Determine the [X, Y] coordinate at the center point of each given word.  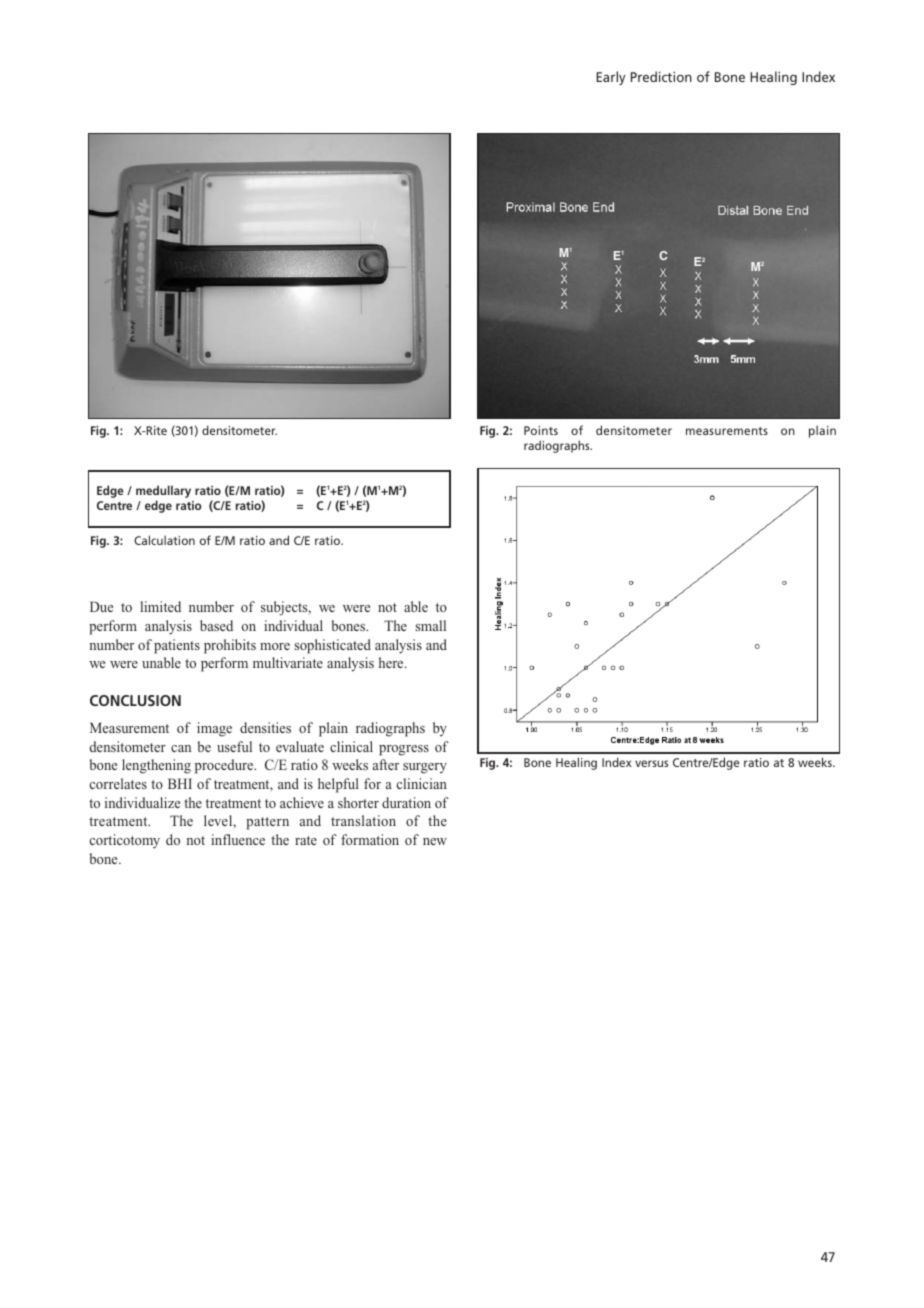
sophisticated [332, 646]
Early [610, 78]
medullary [163, 491]
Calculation [164, 540]
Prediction [661, 76]
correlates [118, 783]
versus [651, 763]
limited [160, 606]
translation [363, 820]
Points [541, 430]
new [435, 841]
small [430, 625]
